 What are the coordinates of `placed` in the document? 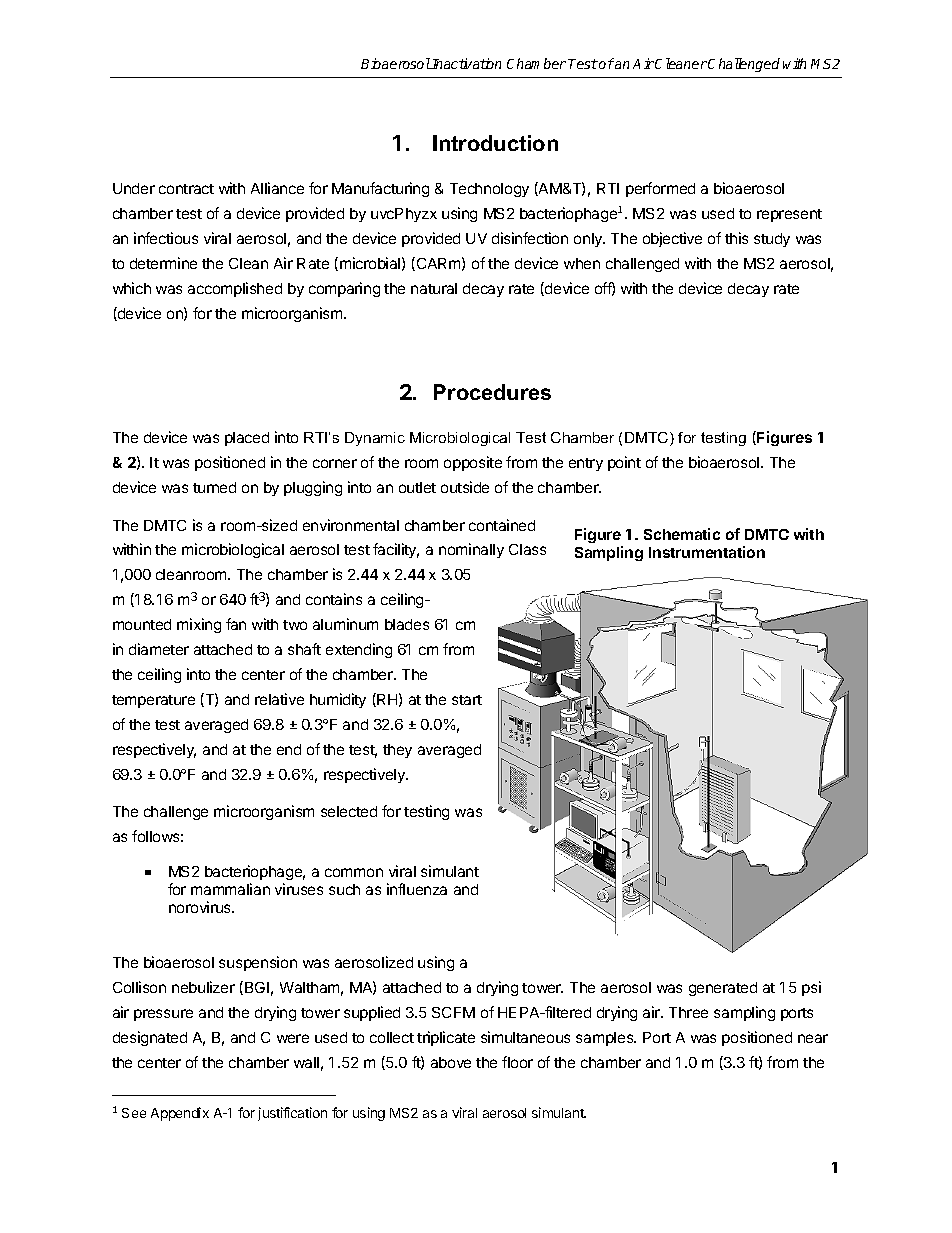 It's located at (247, 439).
